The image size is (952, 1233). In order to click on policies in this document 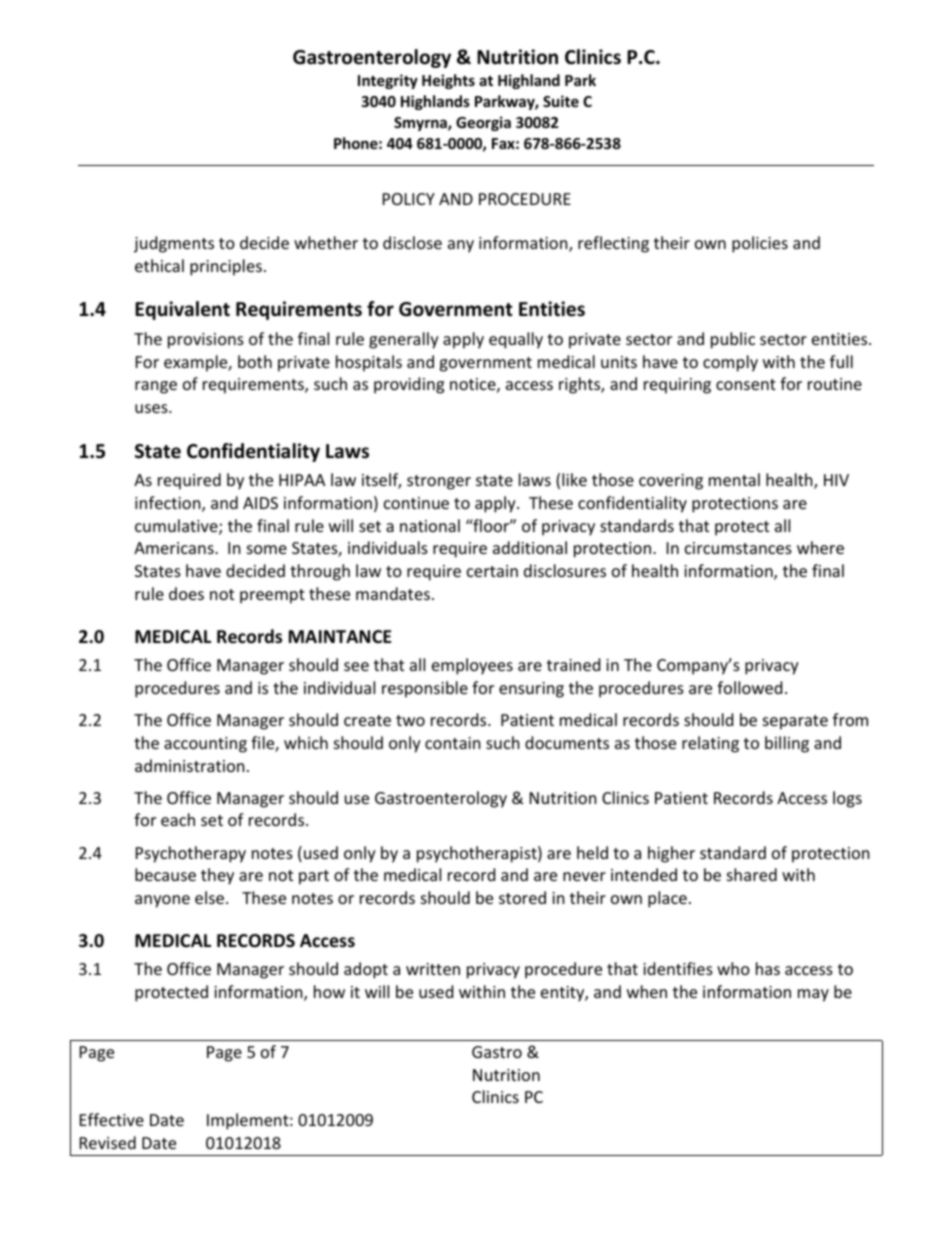, I will do `click(760, 244)`.
